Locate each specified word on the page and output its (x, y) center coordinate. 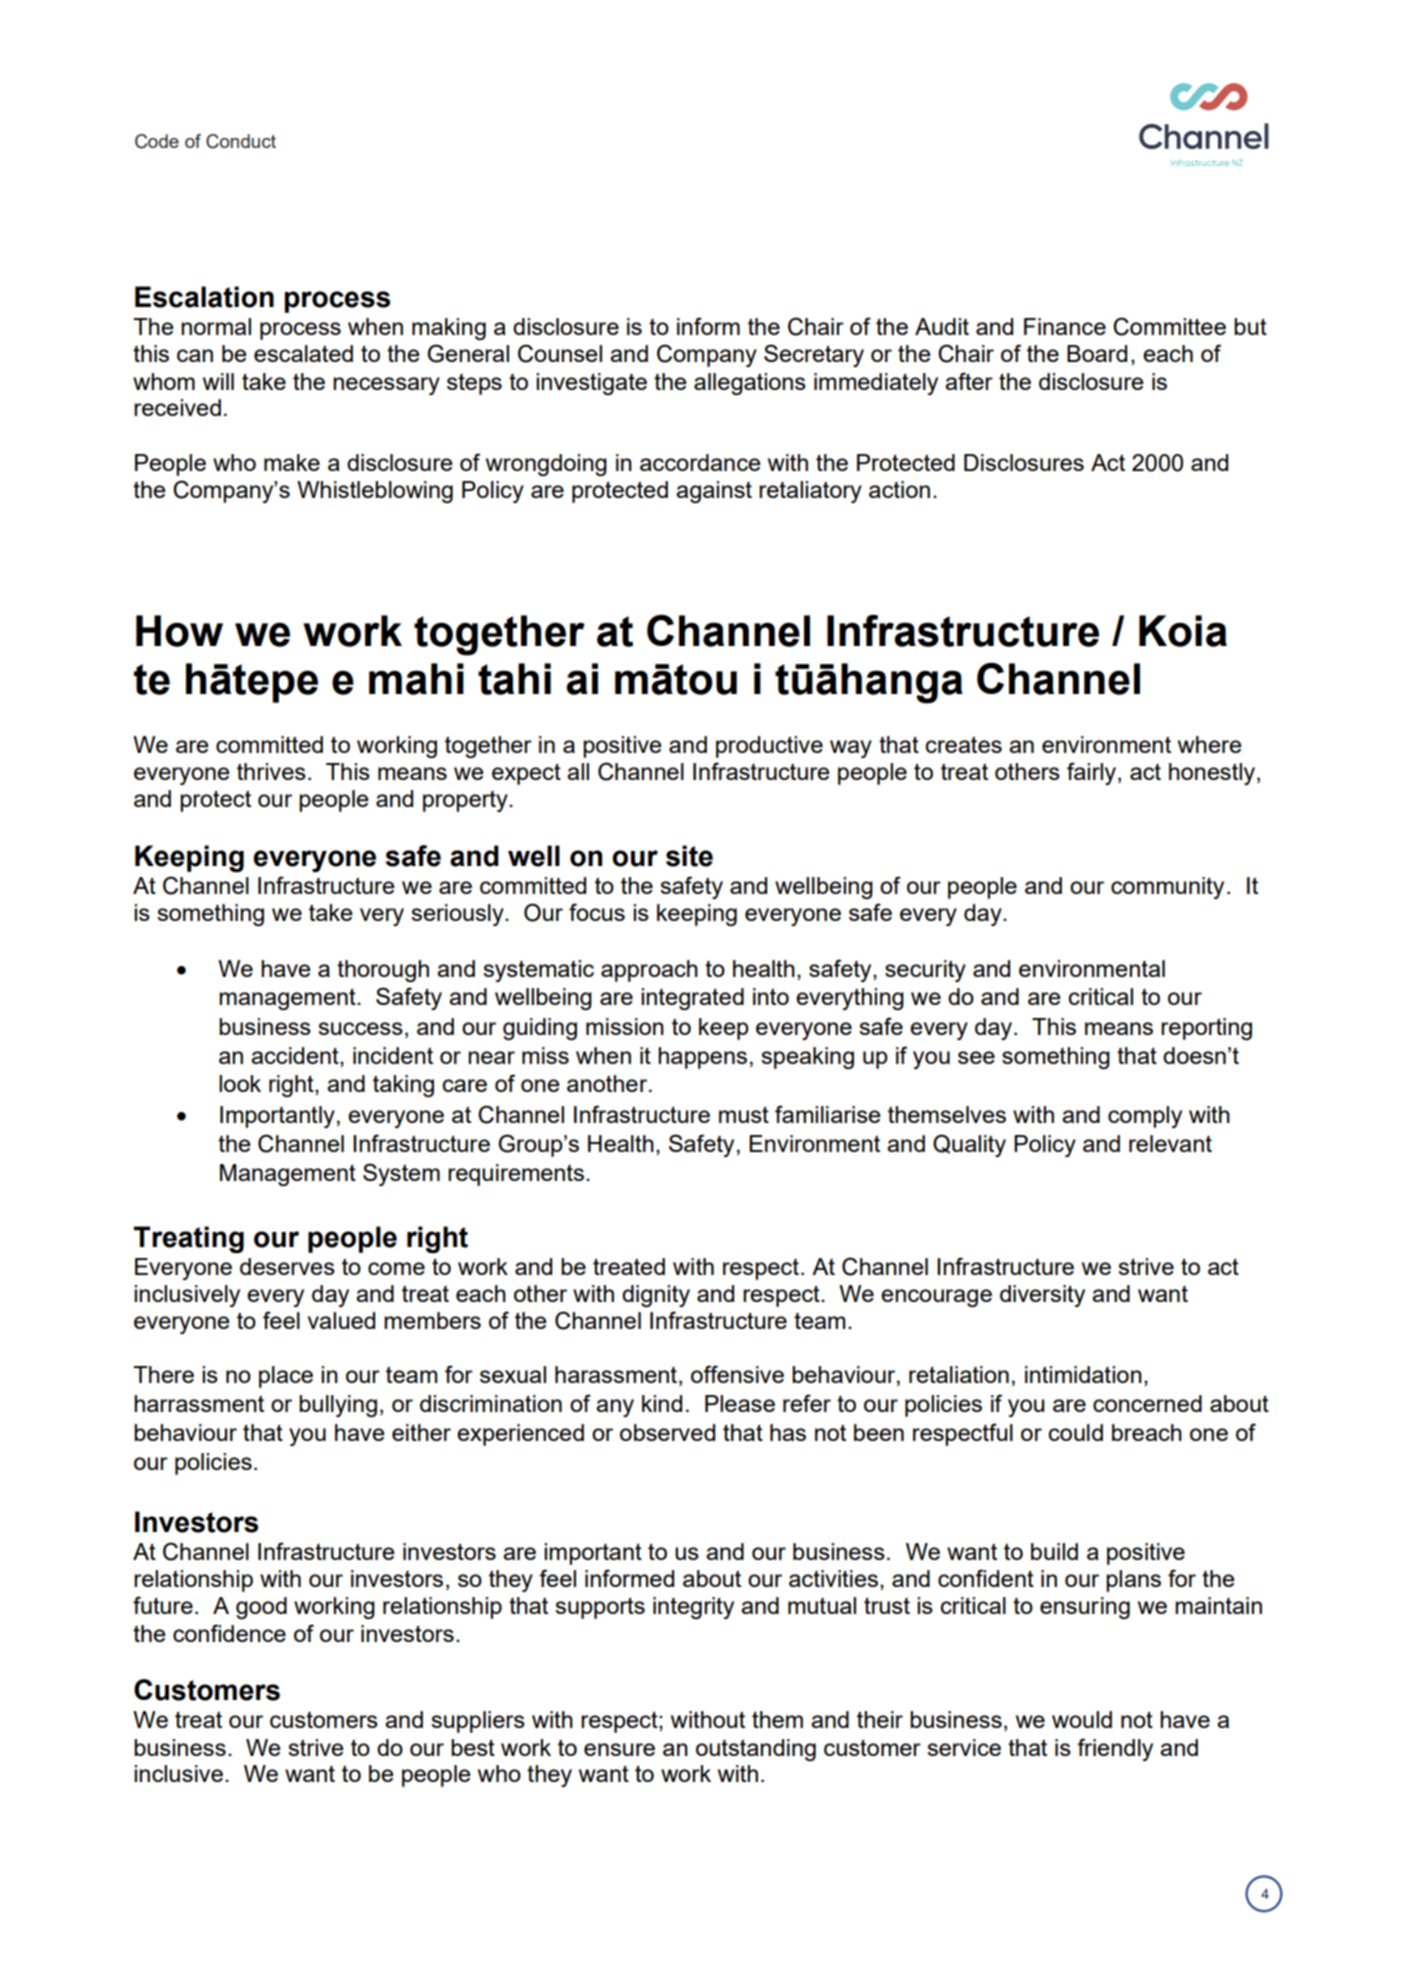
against (714, 492)
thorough (383, 971)
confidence (229, 1633)
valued (341, 1320)
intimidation (1083, 1374)
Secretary (814, 355)
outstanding (756, 1750)
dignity (656, 1296)
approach (649, 971)
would (1082, 1719)
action (899, 489)
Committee (1169, 326)
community (1167, 888)
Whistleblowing (375, 492)
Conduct (241, 141)
